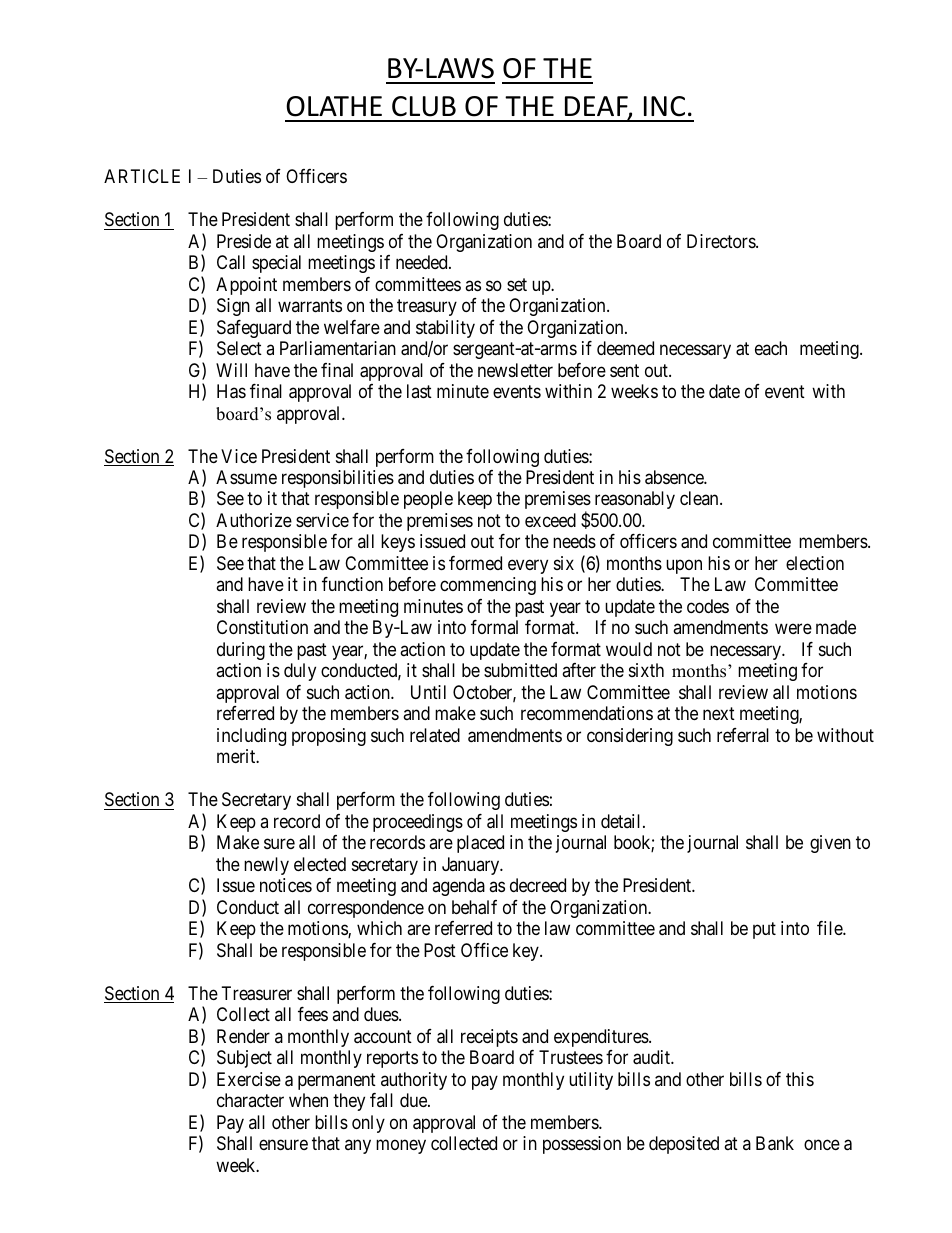 The width and height of the page is (952, 1233). Describe the element at coordinates (142, 176) in the page. I see `ARTICLE` at that location.
